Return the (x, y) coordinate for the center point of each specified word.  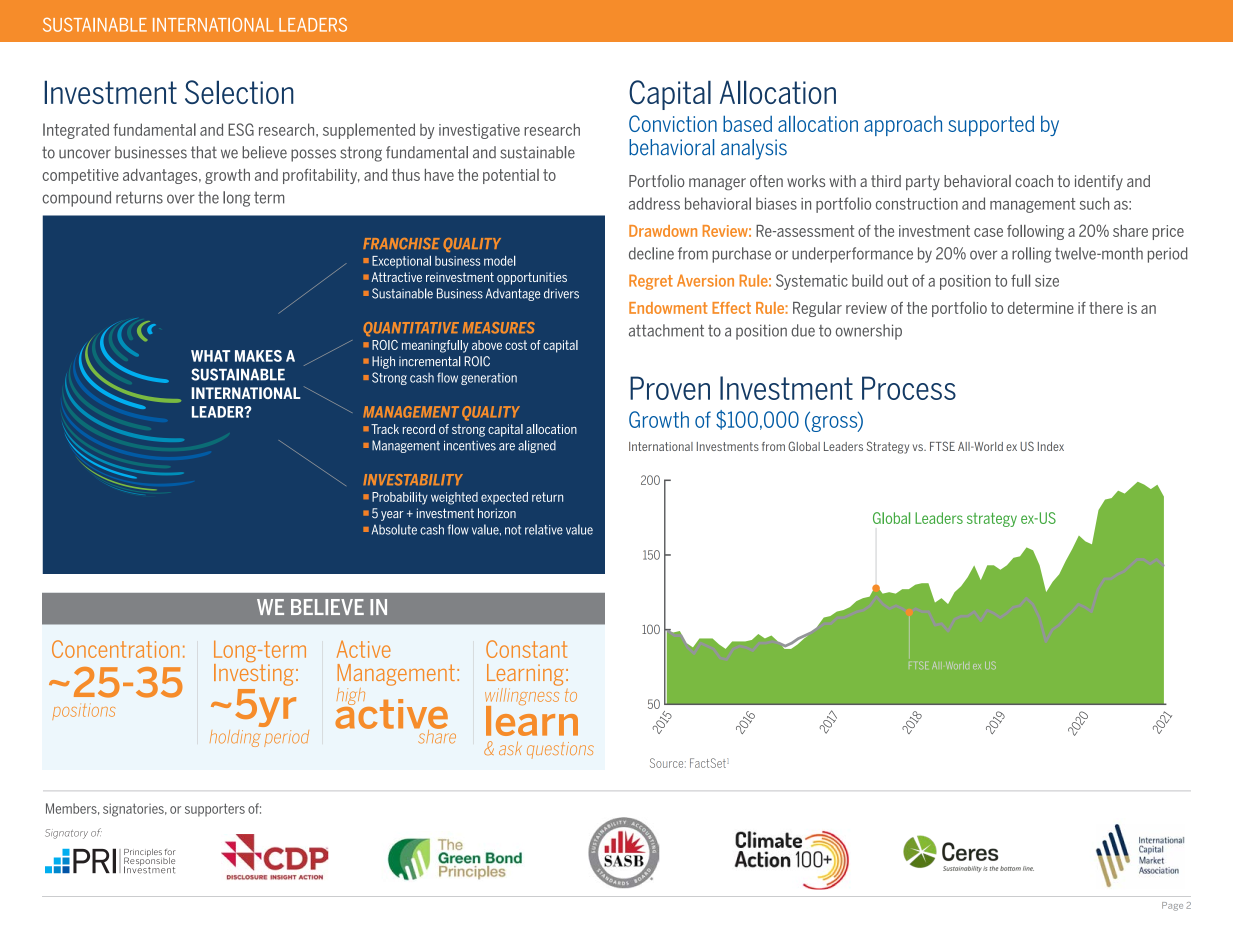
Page (1172, 906)
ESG (241, 129)
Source (668, 763)
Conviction (673, 123)
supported (991, 126)
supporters (215, 810)
